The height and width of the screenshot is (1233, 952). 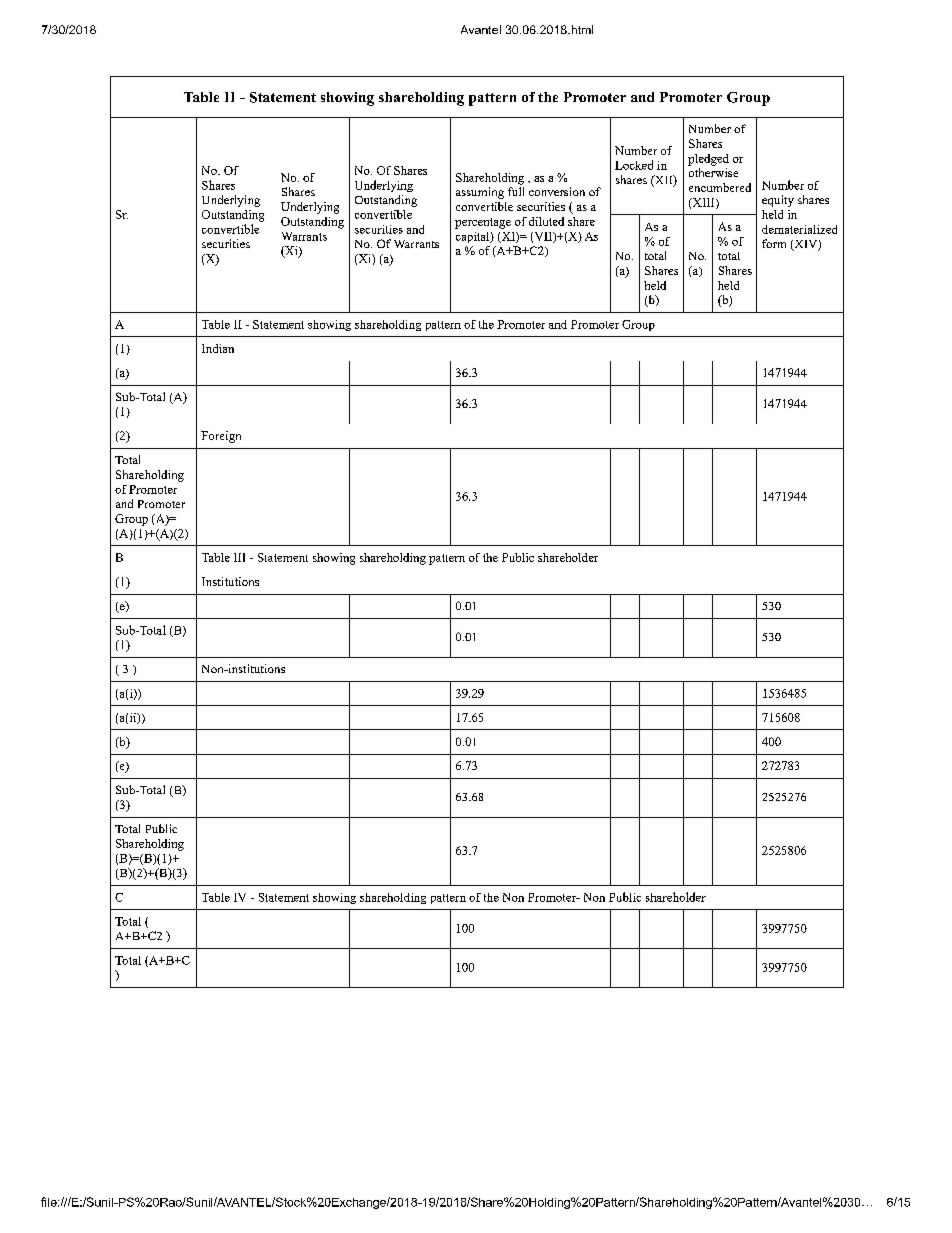 I want to click on diluted, so click(x=546, y=221).
